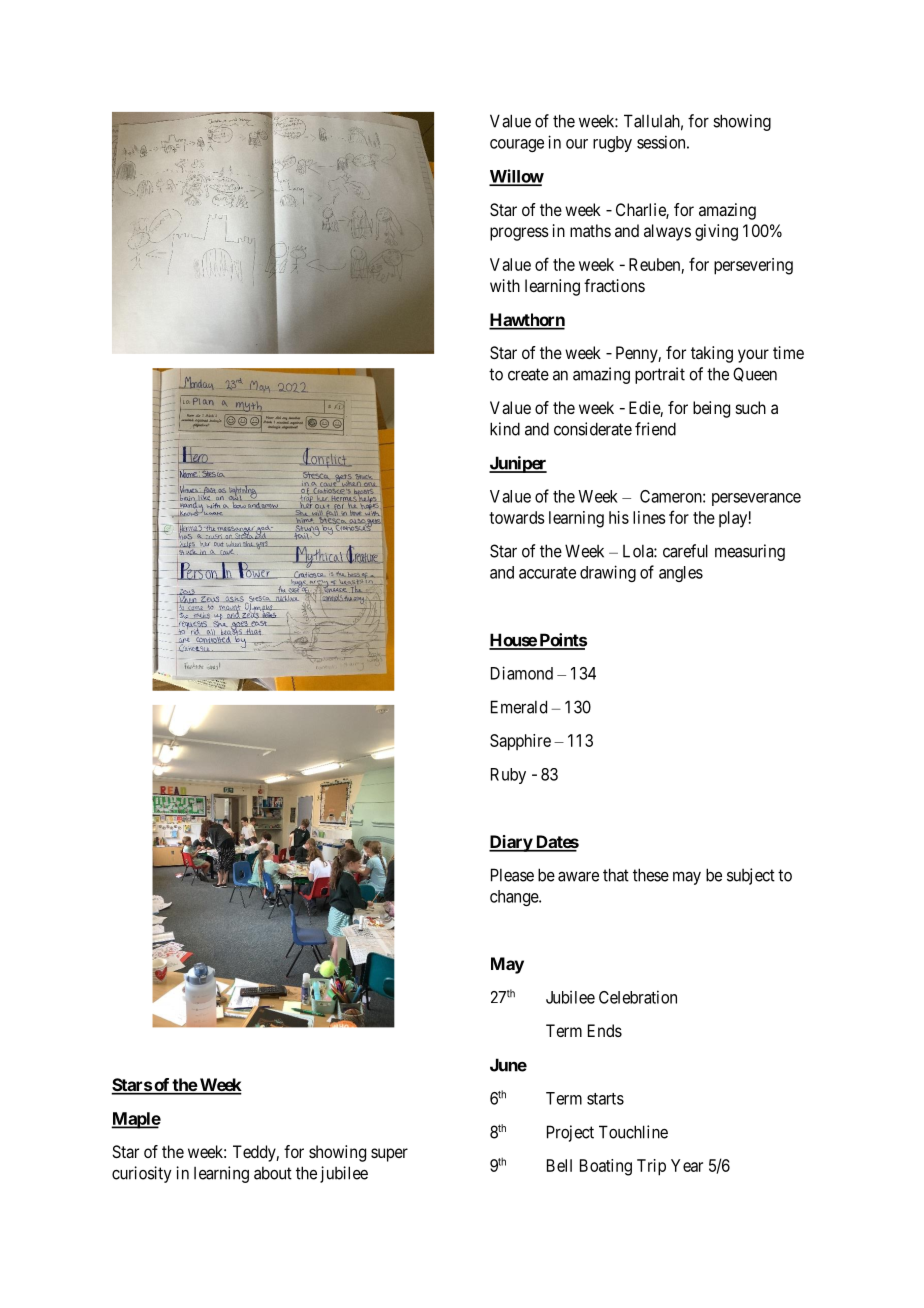  I want to click on Ruby, so click(508, 776).
